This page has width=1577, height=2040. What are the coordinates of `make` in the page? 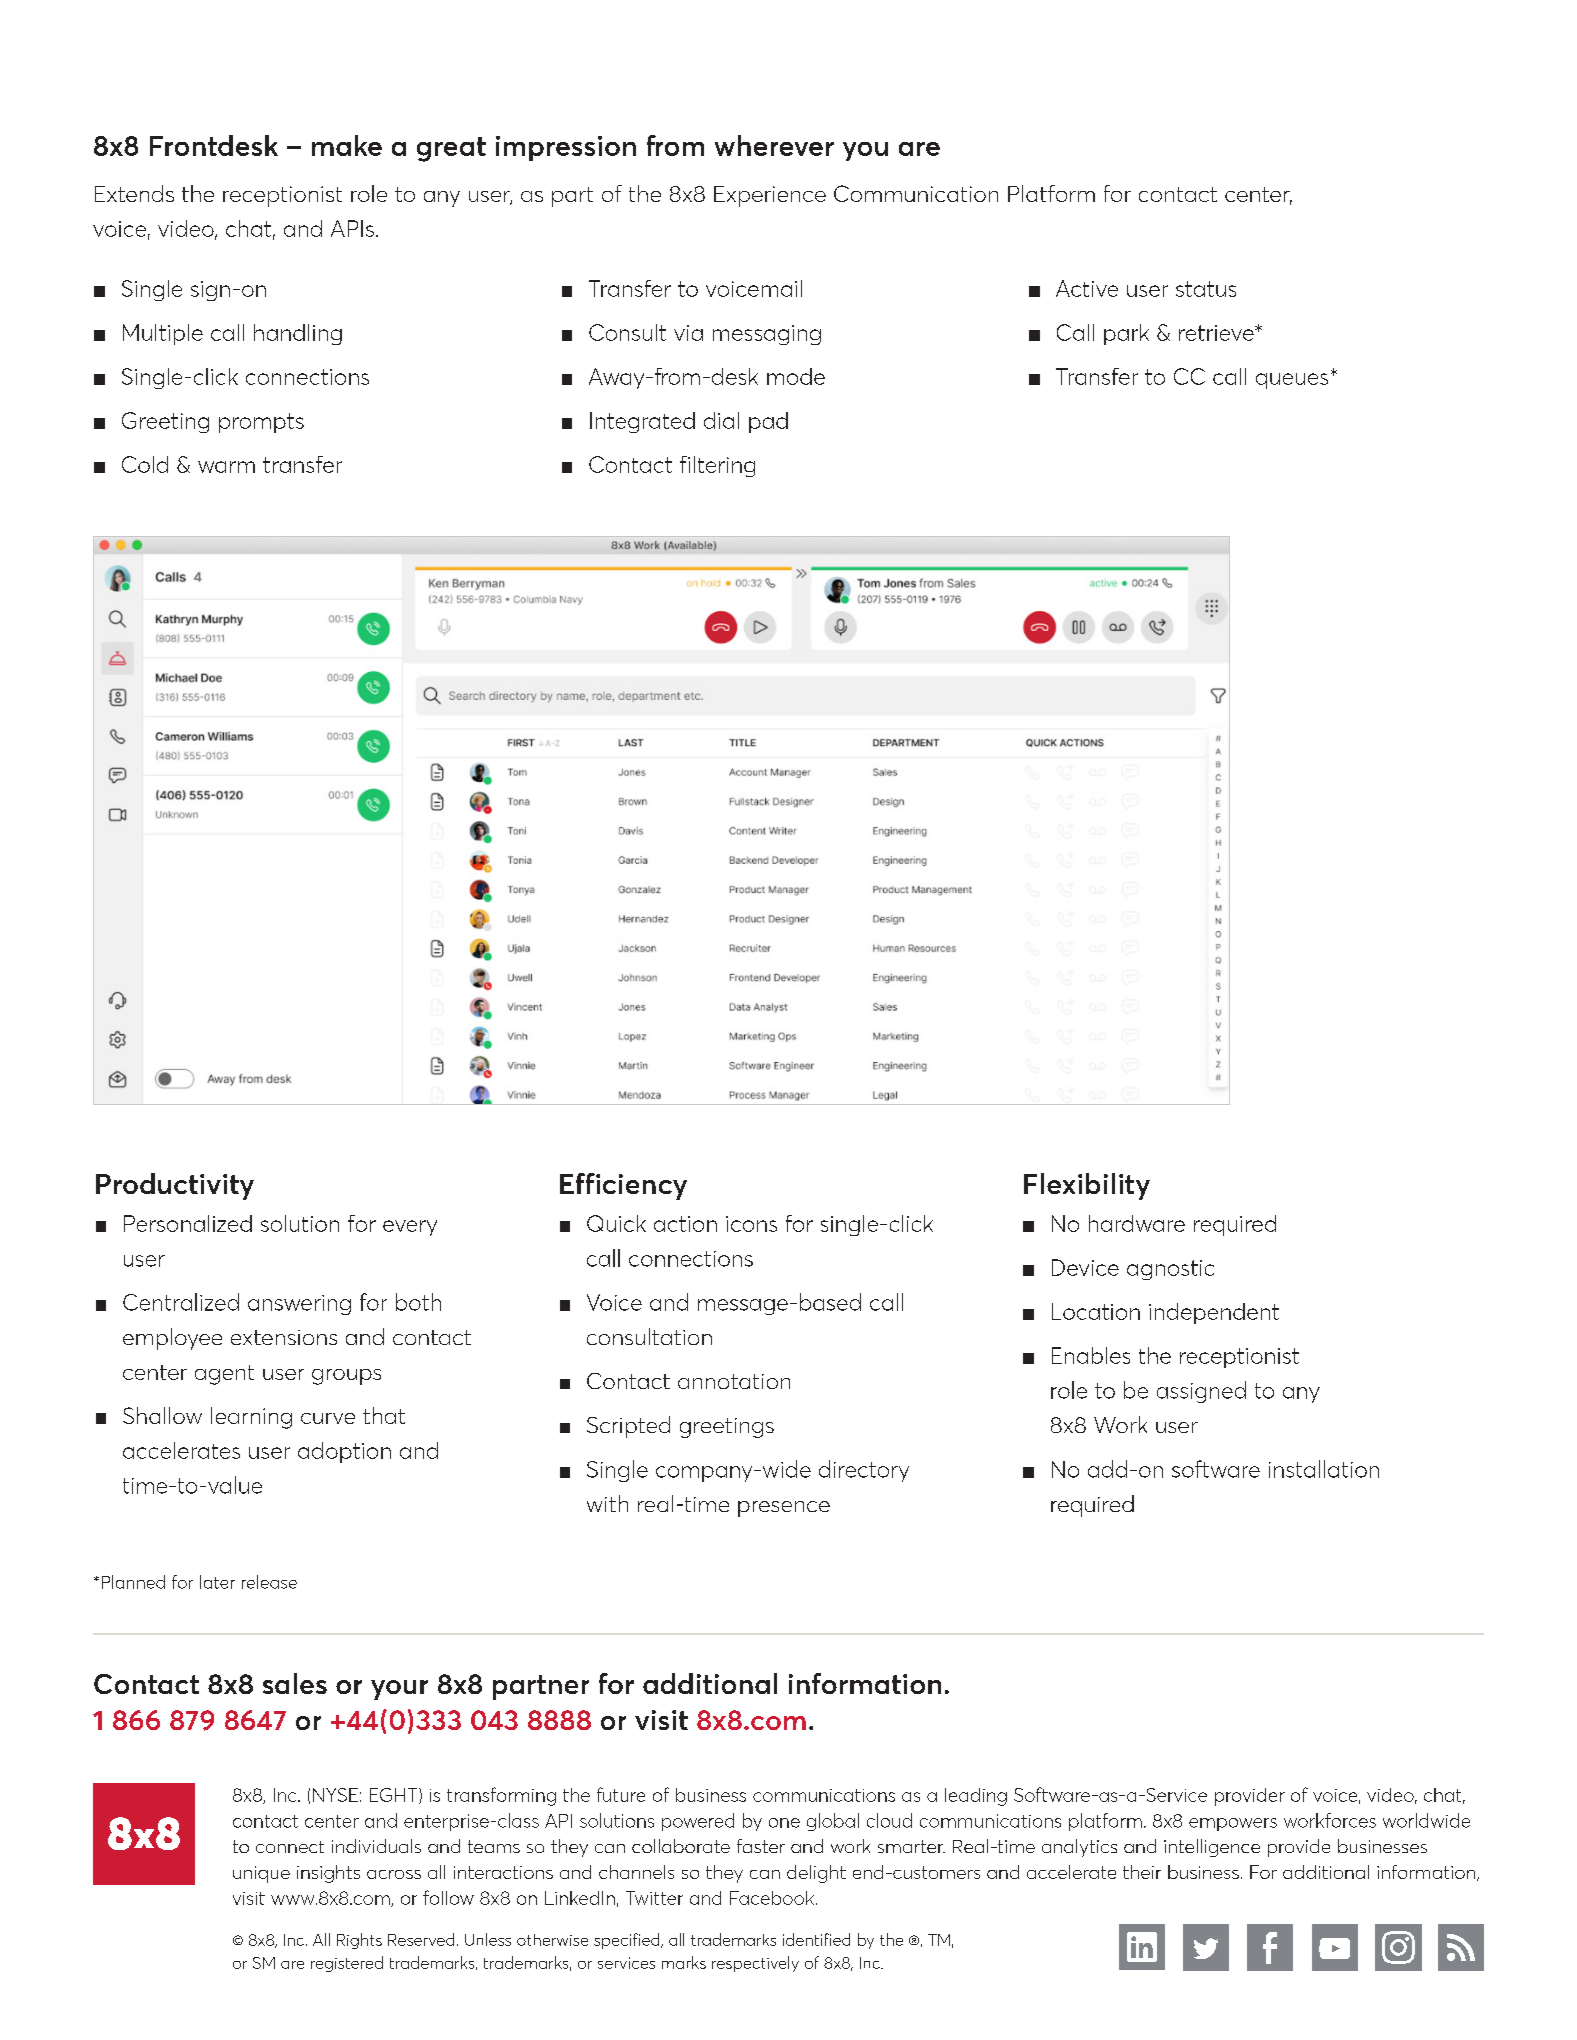 It's located at (347, 145).
